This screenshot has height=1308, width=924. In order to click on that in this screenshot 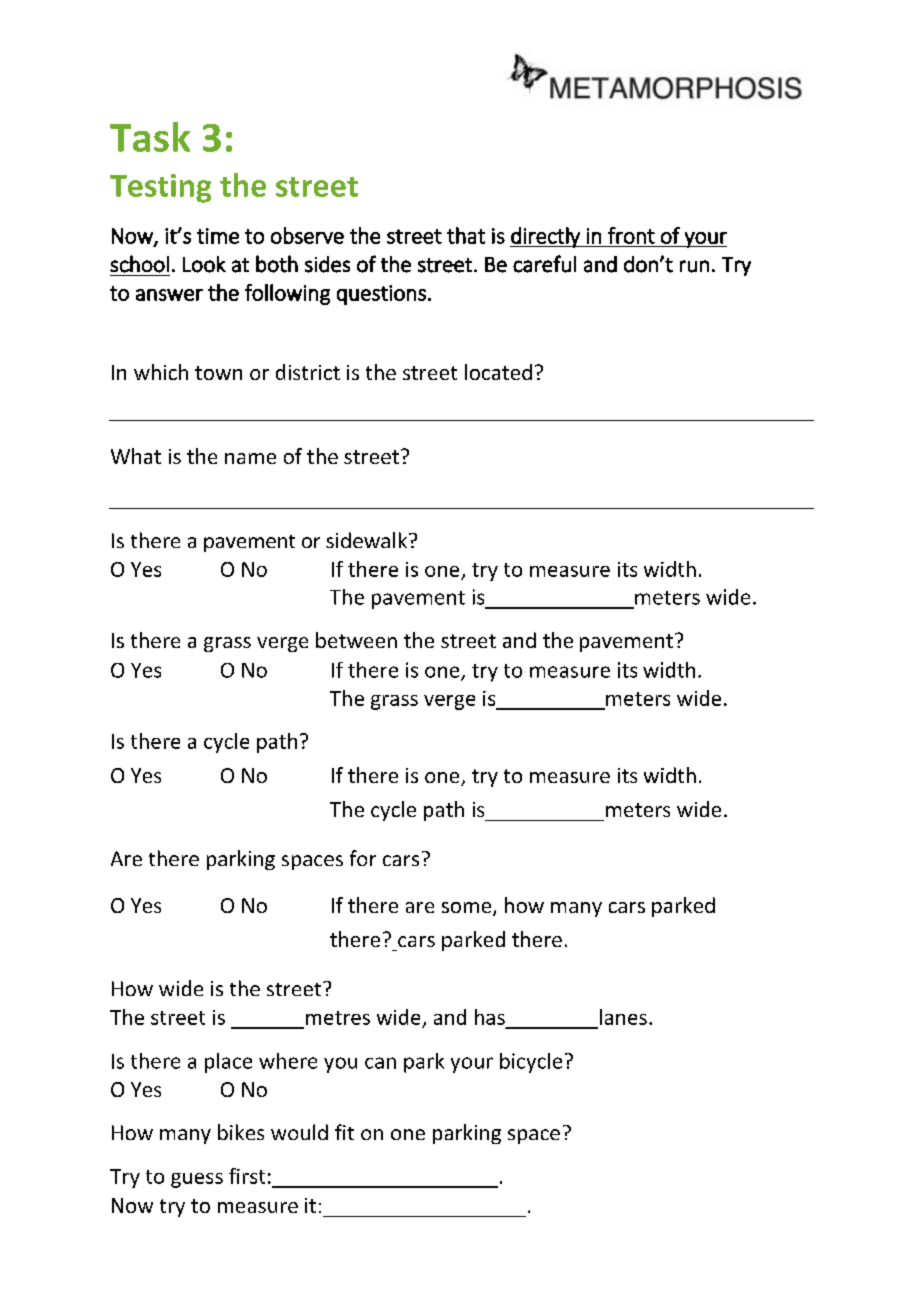, I will do `click(466, 235)`.
